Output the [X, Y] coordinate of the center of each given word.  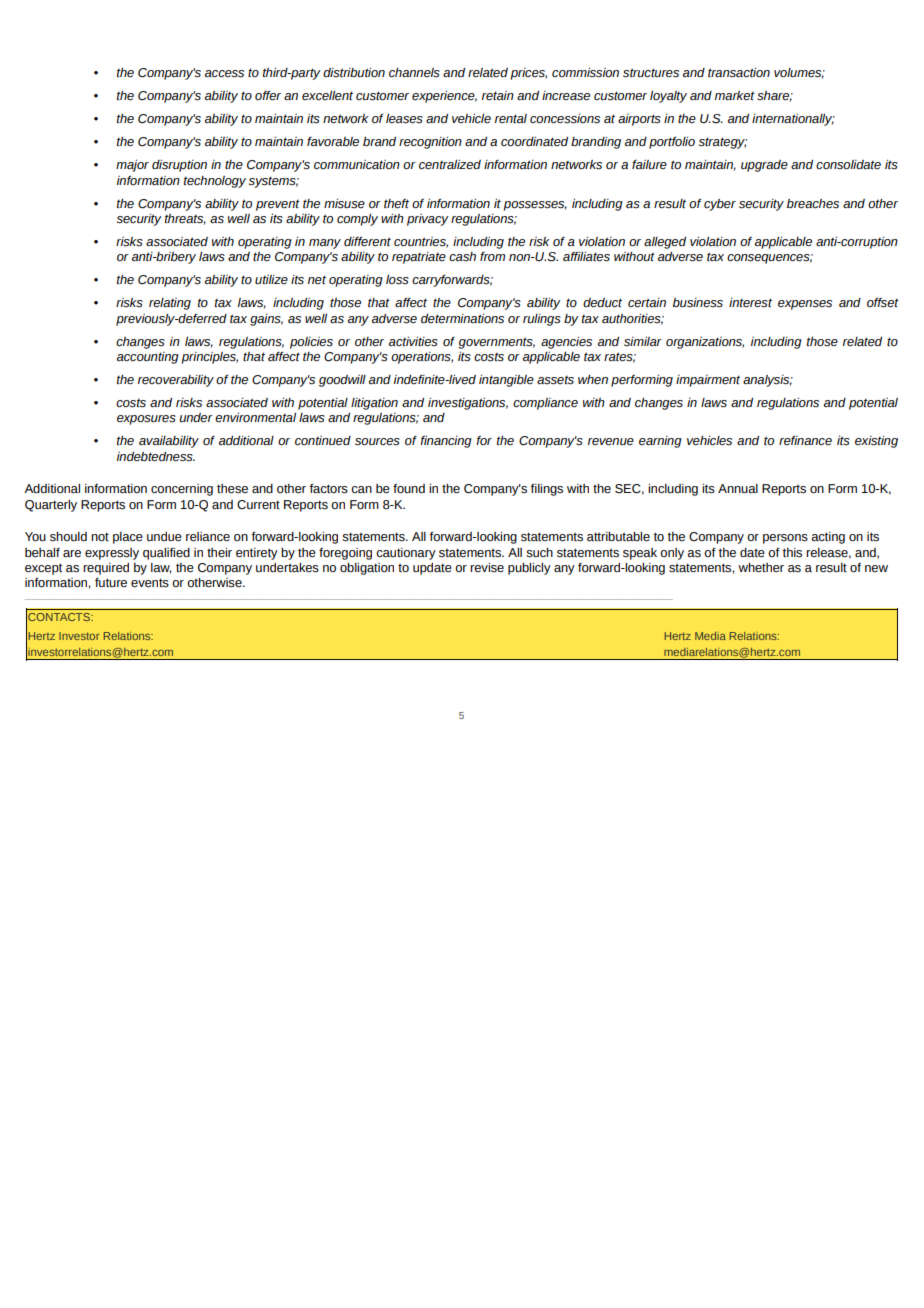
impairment [708, 381]
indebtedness [156, 457]
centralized [450, 165]
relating [170, 304]
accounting [148, 358]
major [132, 166]
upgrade [764, 166]
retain [498, 95]
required [106, 569]
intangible [506, 381]
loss [397, 280]
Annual [738, 488]
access [224, 74]
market [735, 96]
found [409, 489]
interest [750, 303]
